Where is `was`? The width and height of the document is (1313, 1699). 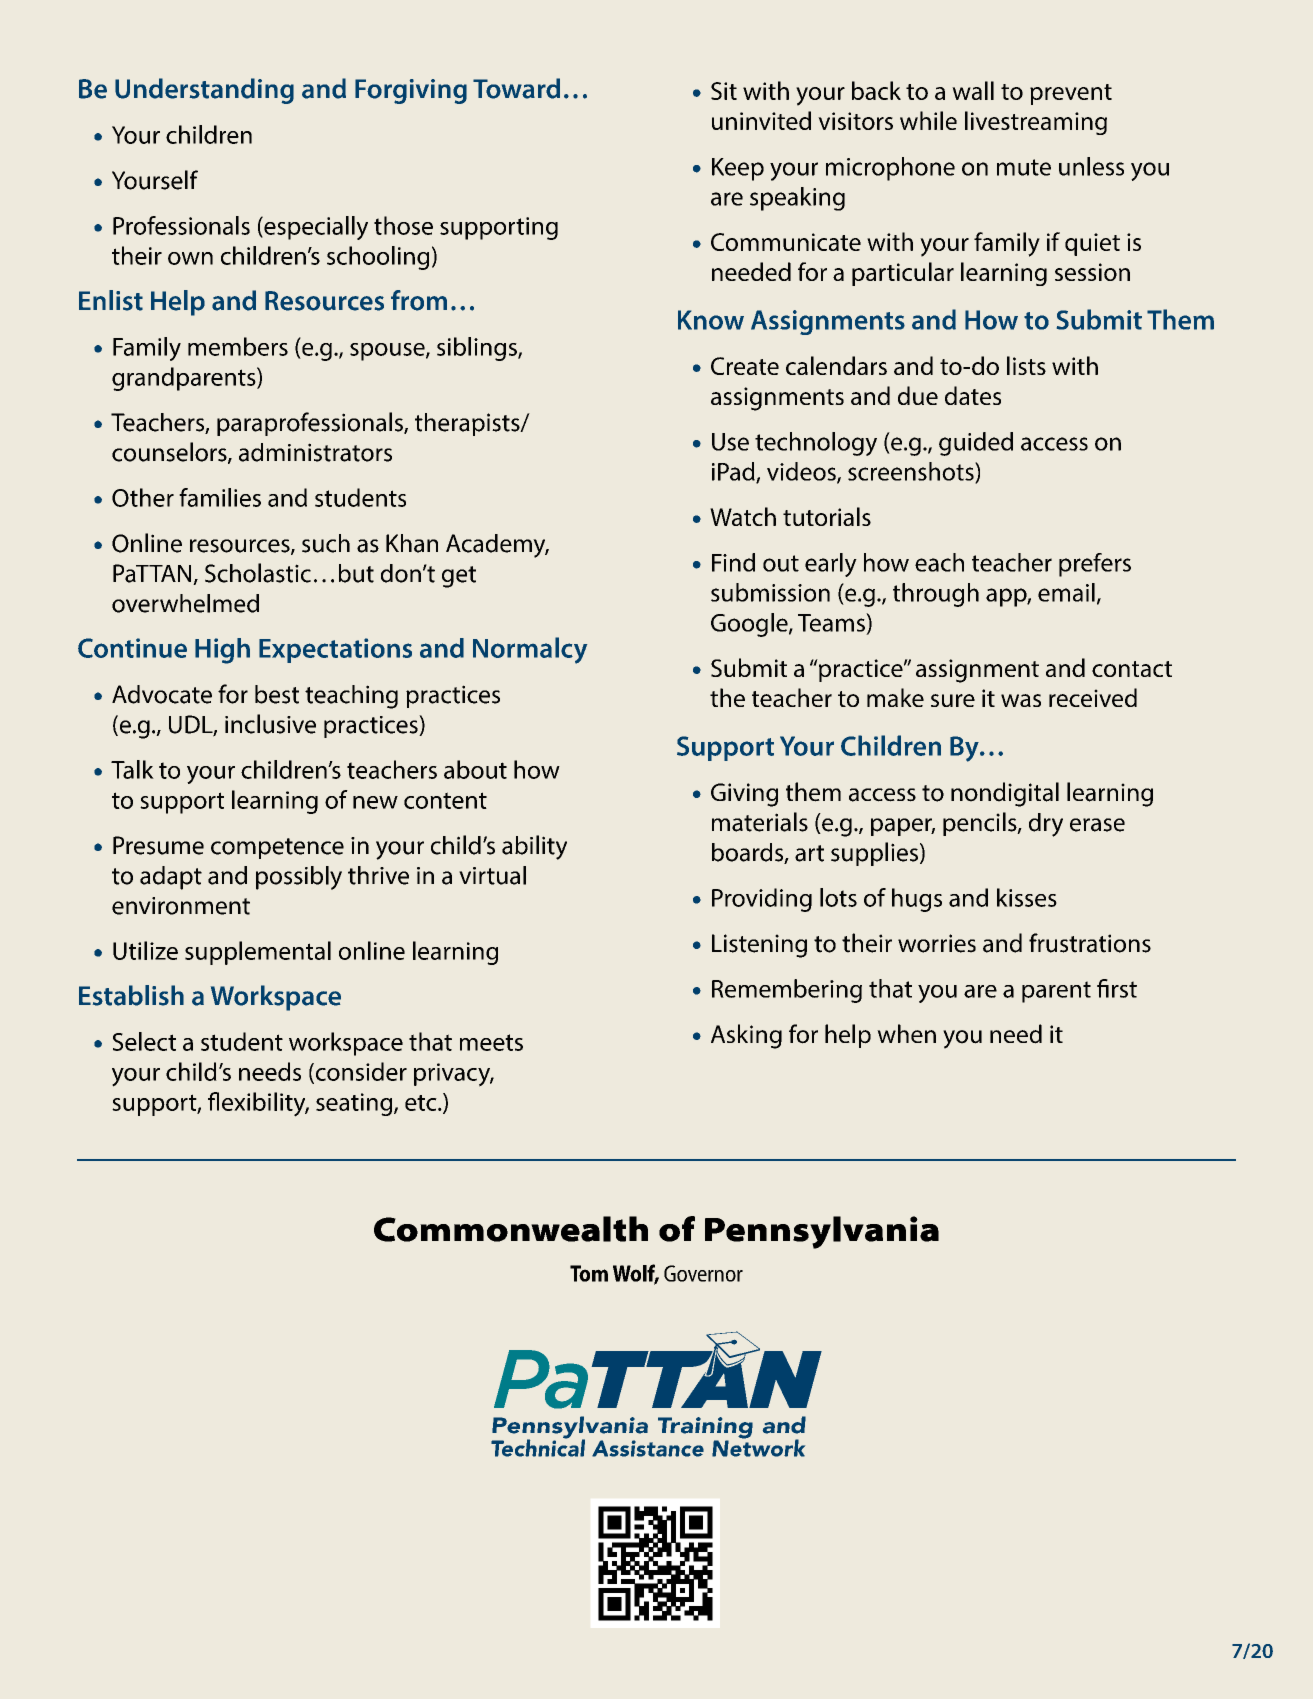 was is located at coordinates (1021, 700).
